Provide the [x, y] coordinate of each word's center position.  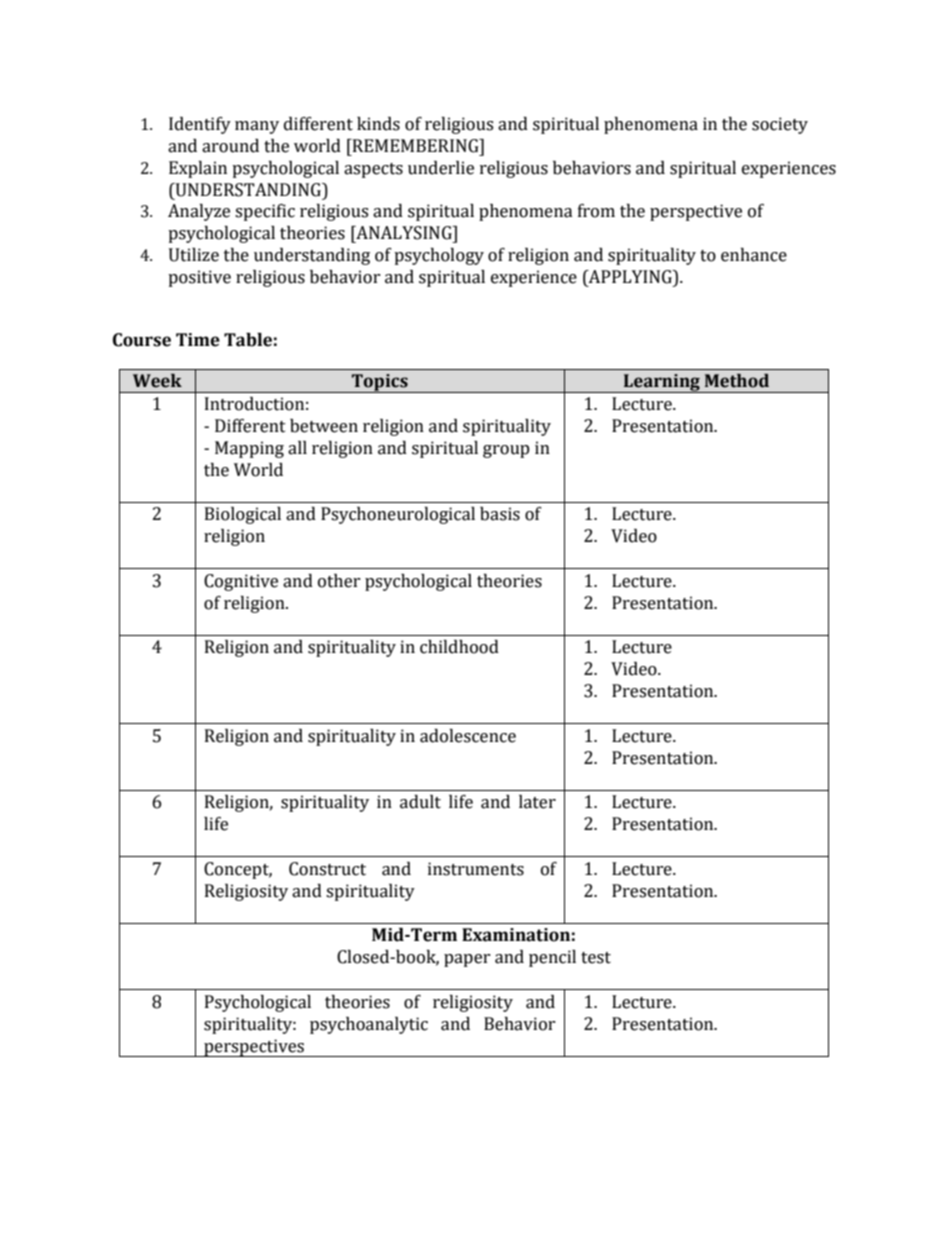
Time [198, 340]
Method [737, 381]
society [780, 125]
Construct [327, 869]
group [506, 451]
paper [467, 960]
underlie [441, 168]
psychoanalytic [369, 1025]
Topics [380, 383]
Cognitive [241, 582]
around [230, 146]
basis [500, 514]
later [537, 802]
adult [420, 802]
